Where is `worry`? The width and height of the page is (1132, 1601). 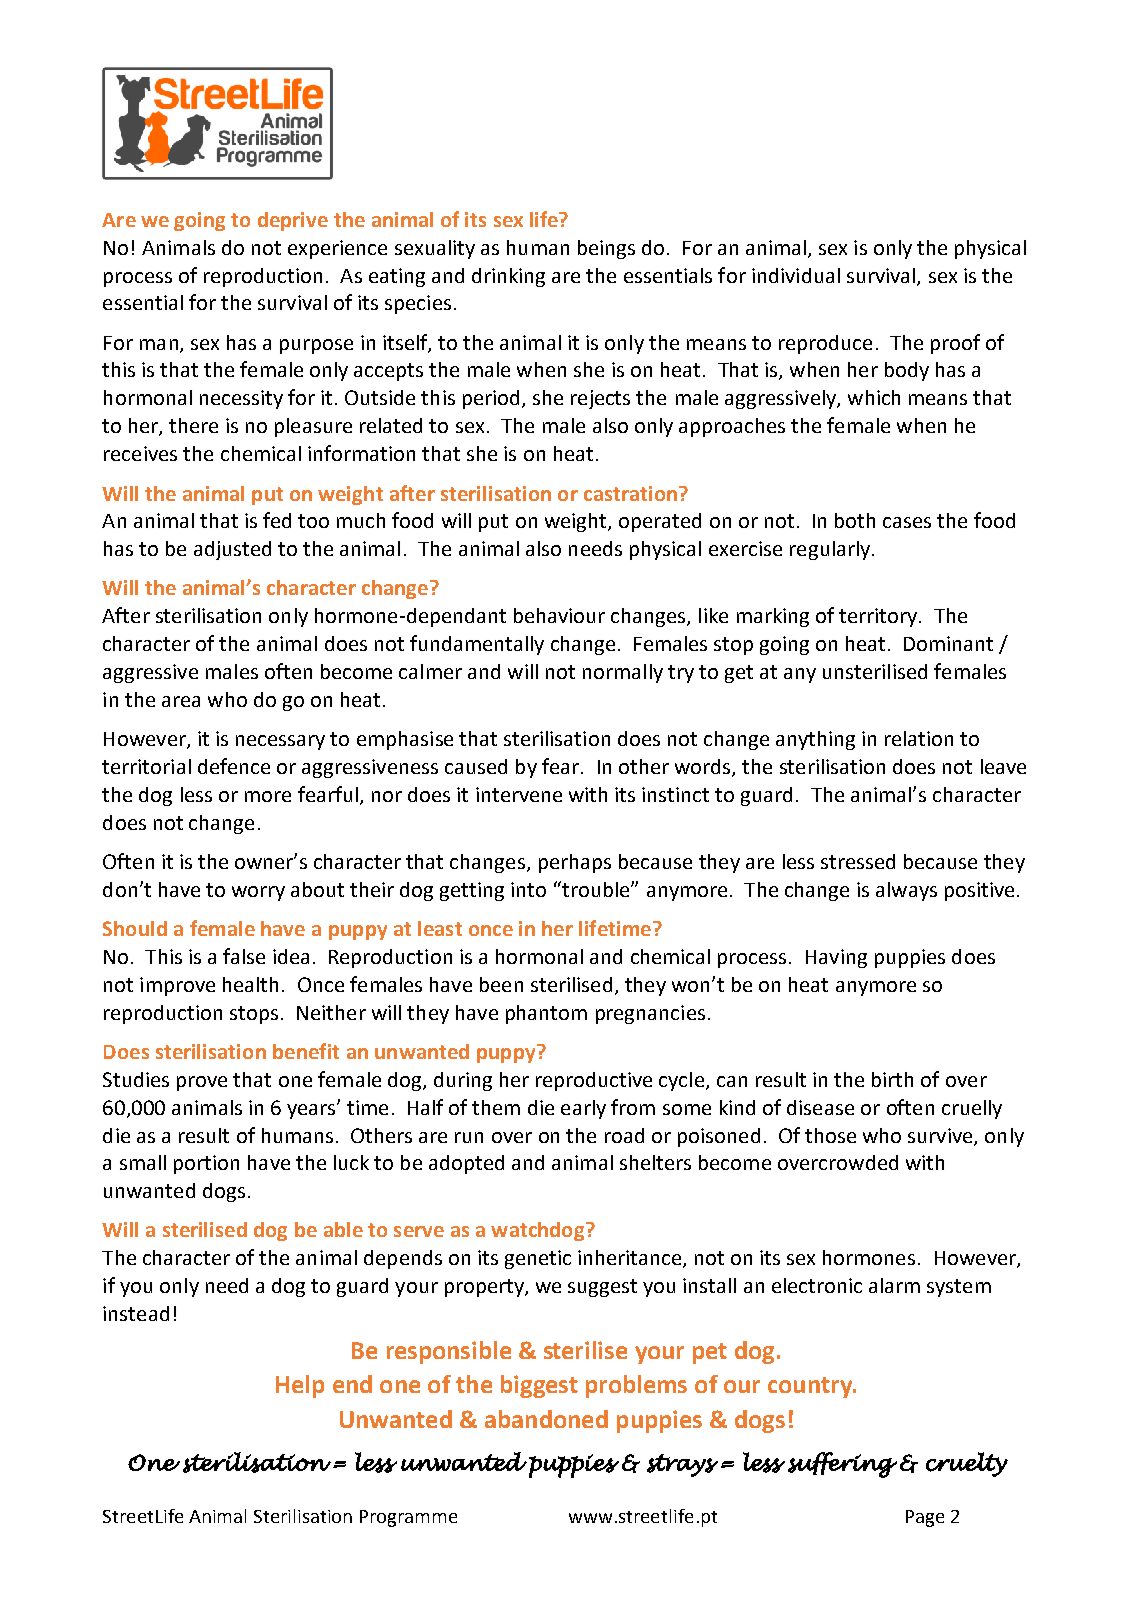
worry is located at coordinates (258, 893).
